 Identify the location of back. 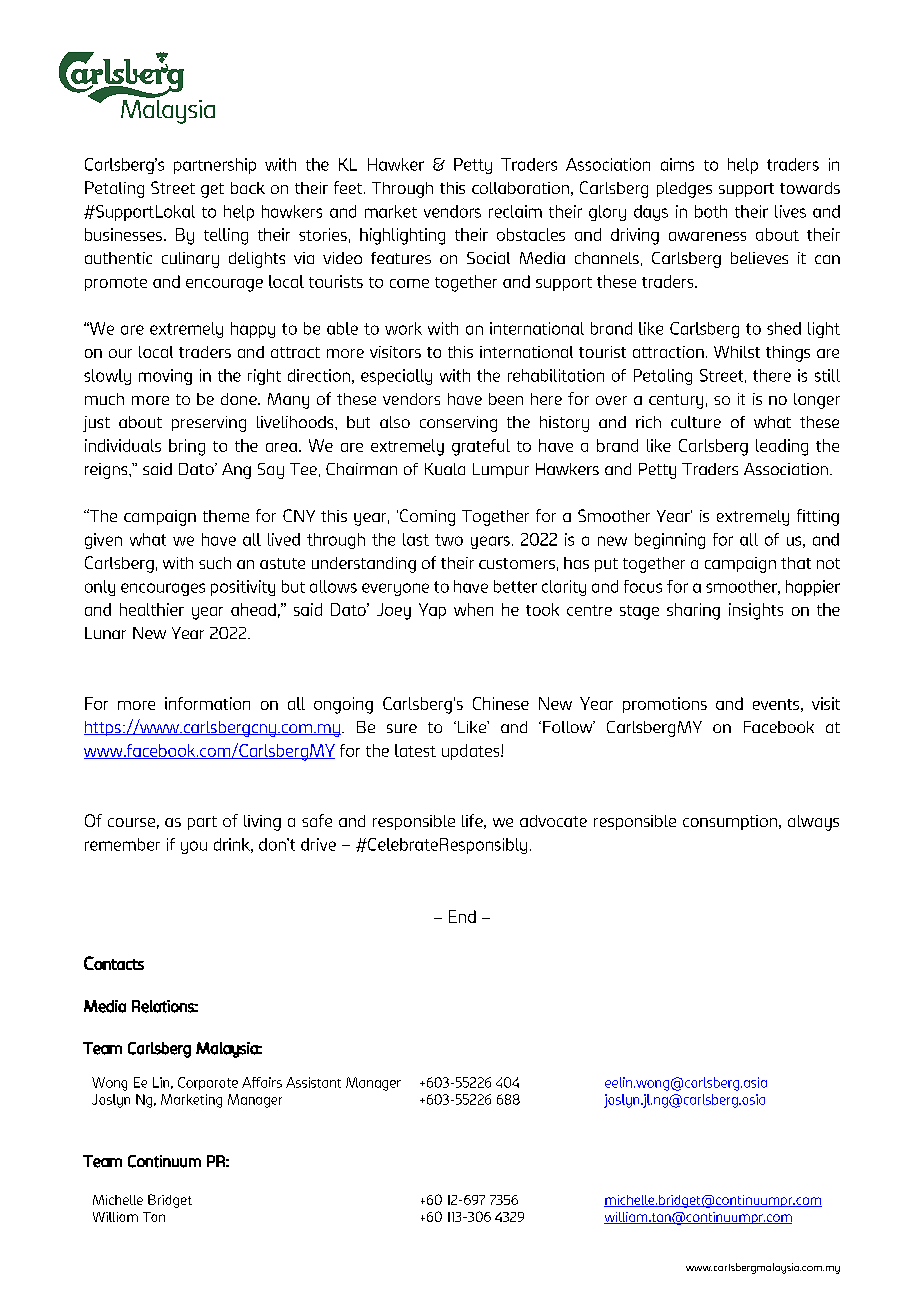
(248, 188).
